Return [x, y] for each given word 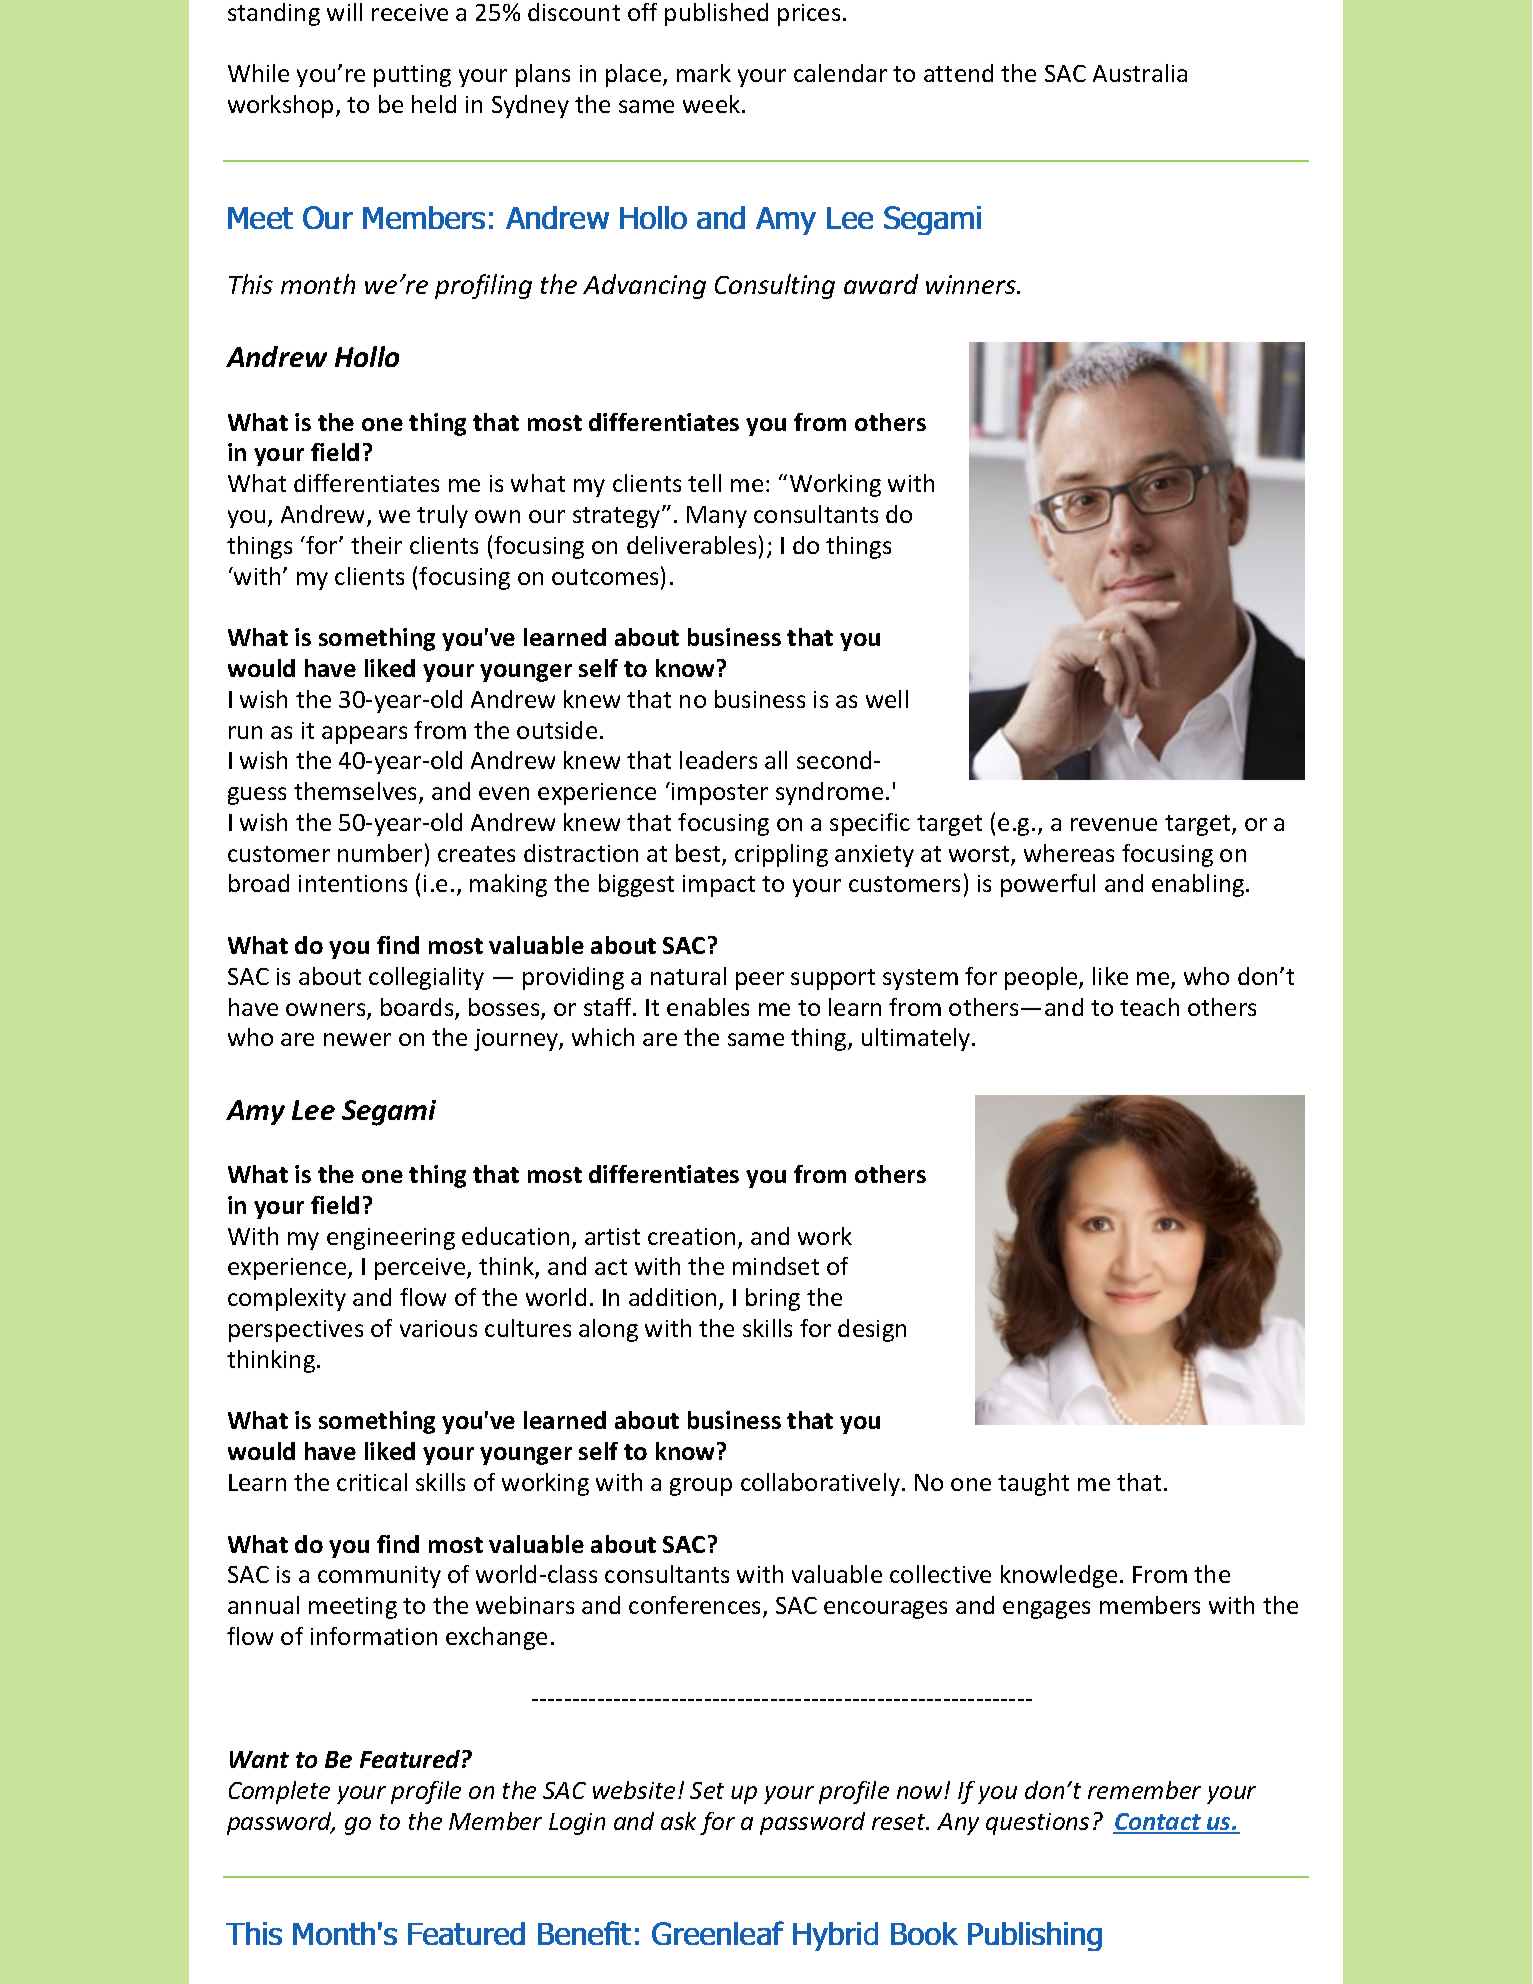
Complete [279, 1792]
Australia [1140, 73]
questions [1037, 1824]
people [1042, 978]
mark [704, 73]
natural [688, 976]
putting [412, 76]
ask [678, 1821]
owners [327, 1011]
